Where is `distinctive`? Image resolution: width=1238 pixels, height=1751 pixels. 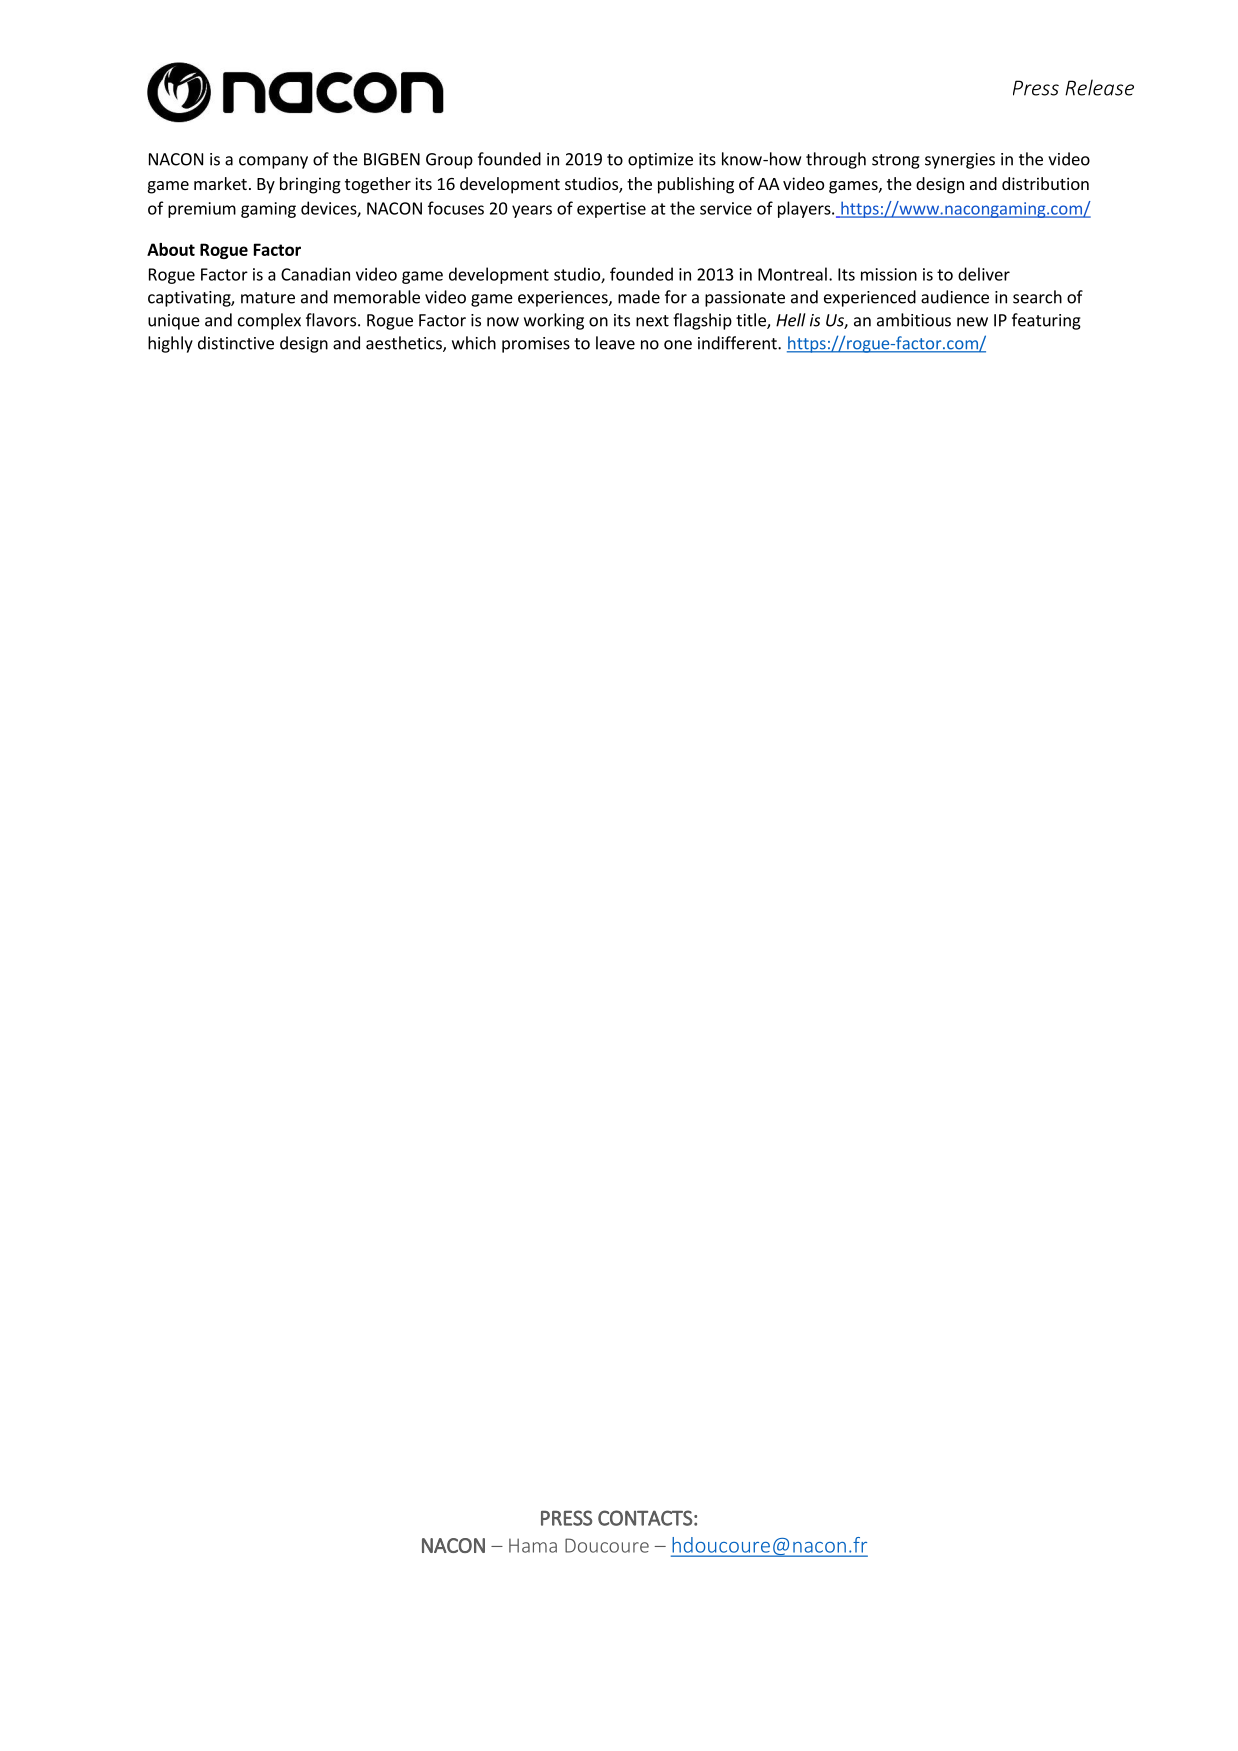
distinctive is located at coordinates (236, 343).
